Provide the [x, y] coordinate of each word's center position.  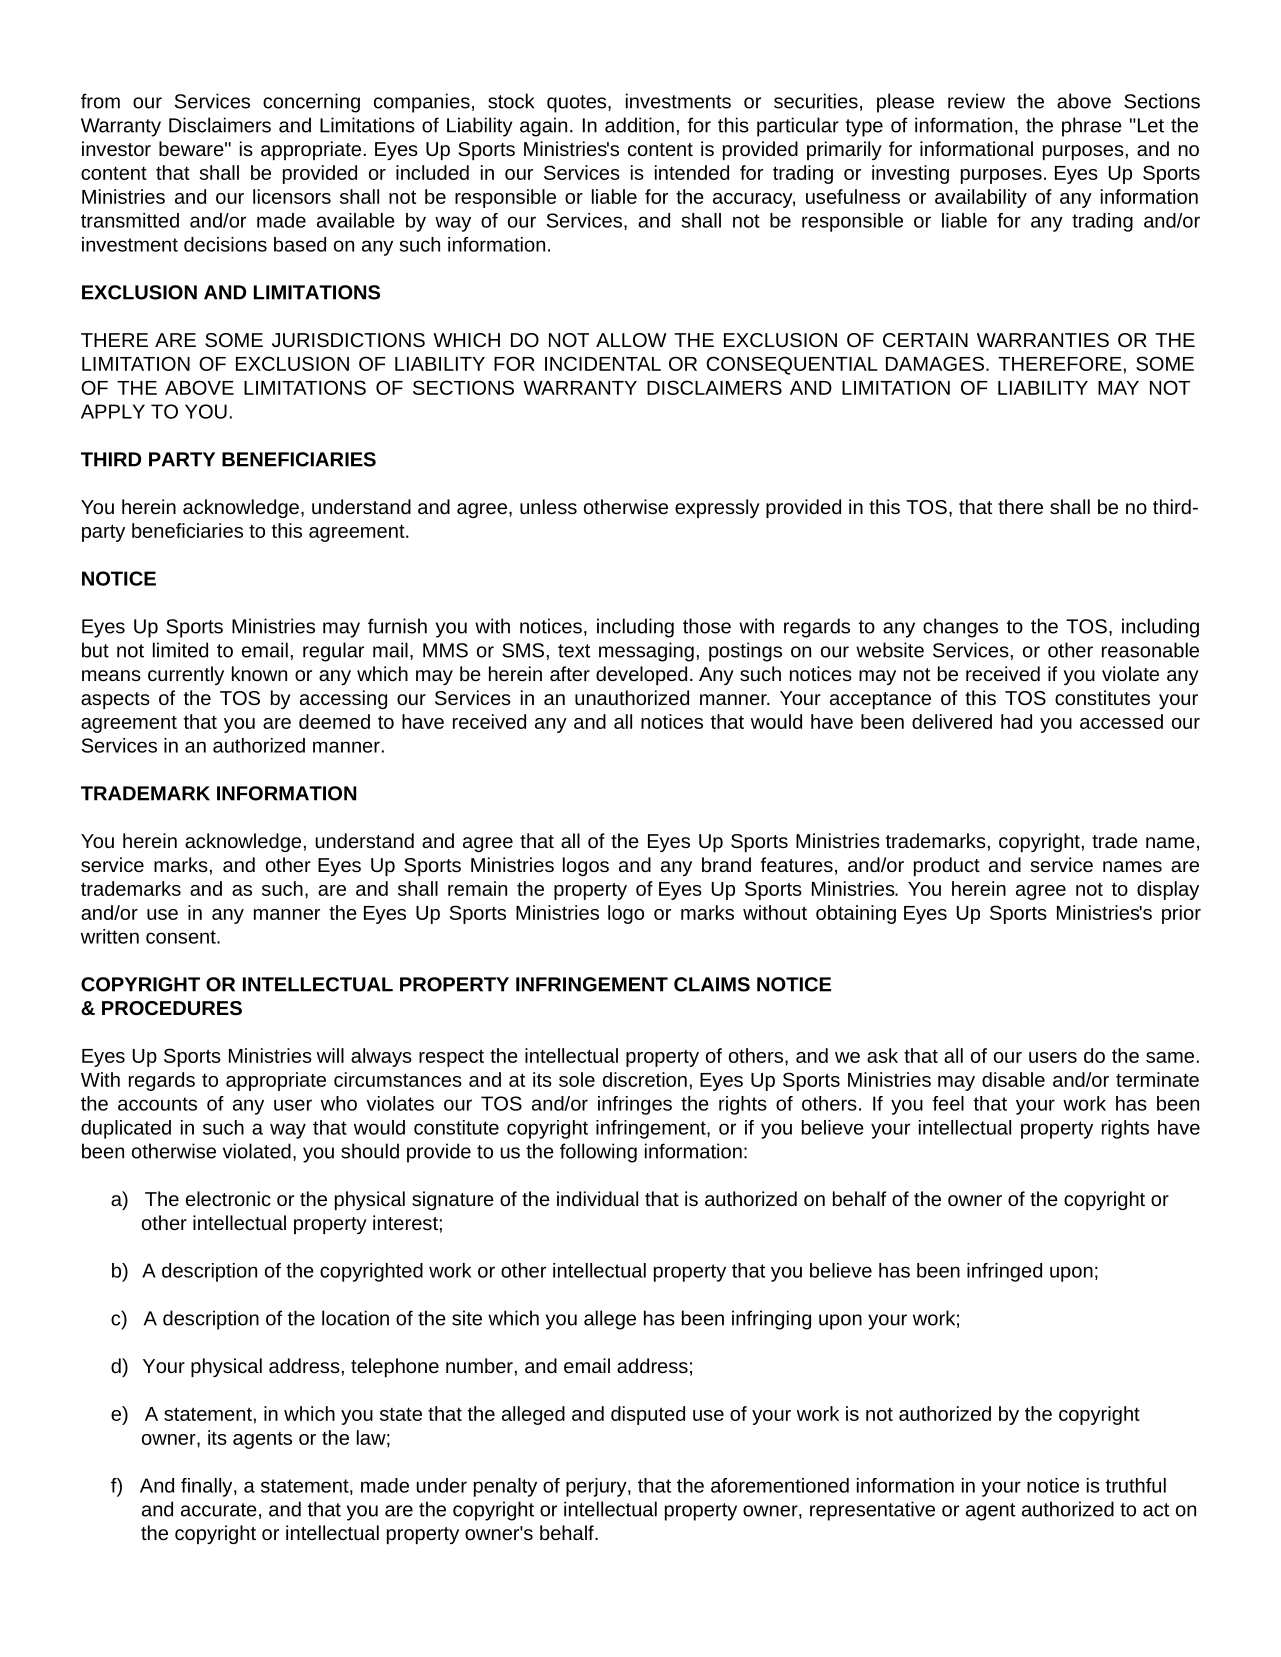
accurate [219, 1510]
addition [639, 125]
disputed [648, 1415]
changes [960, 628]
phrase [1092, 127]
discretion [645, 1079]
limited [180, 650]
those [707, 626]
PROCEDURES [172, 1008]
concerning [311, 103]
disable [1013, 1079]
